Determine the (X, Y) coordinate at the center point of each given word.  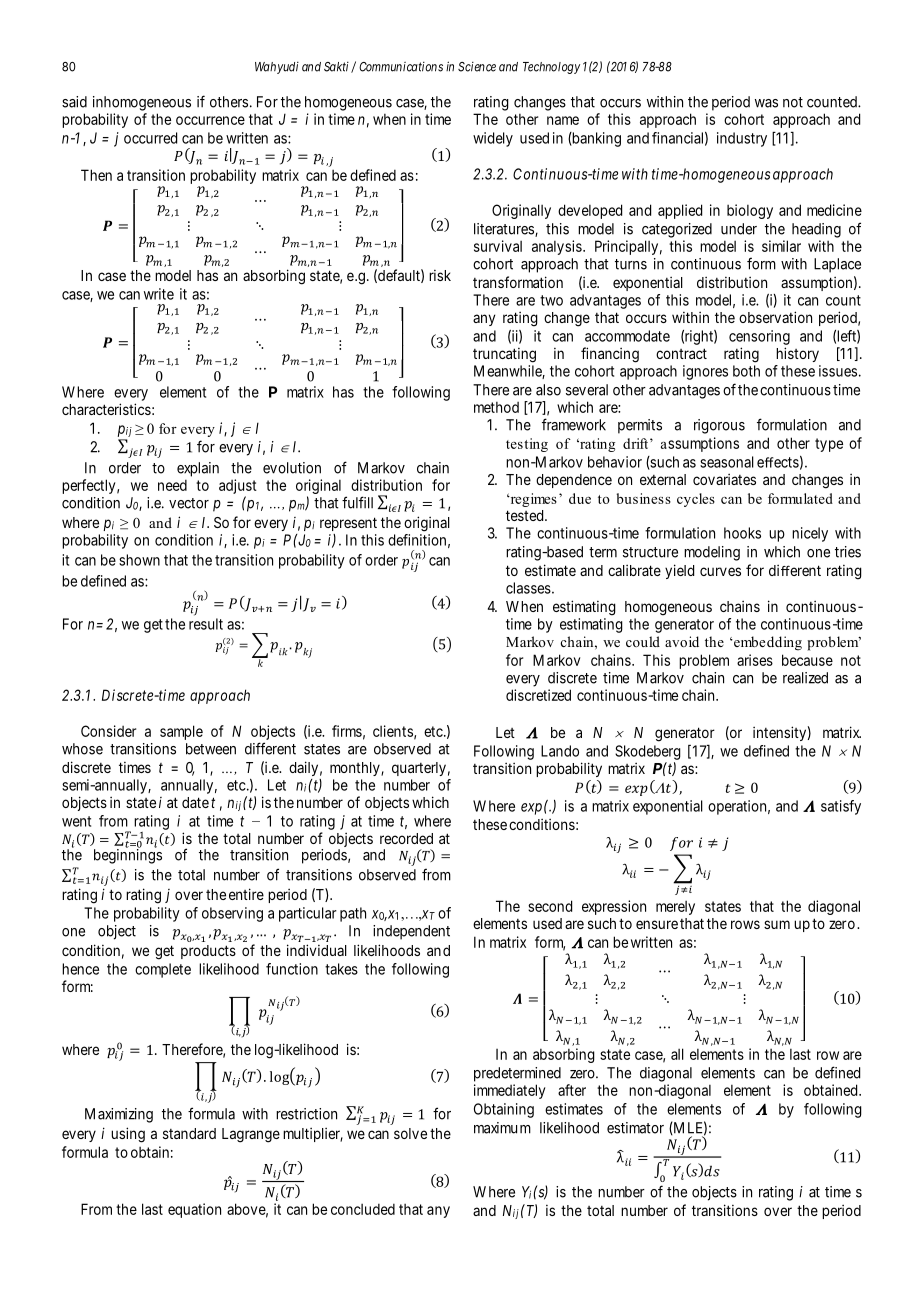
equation (194, 1210)
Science (477, 67)
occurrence (210, 120)
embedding (767, 643)
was (766, 103)
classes (528, 588)
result (206, 624)
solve (410, 1133)
